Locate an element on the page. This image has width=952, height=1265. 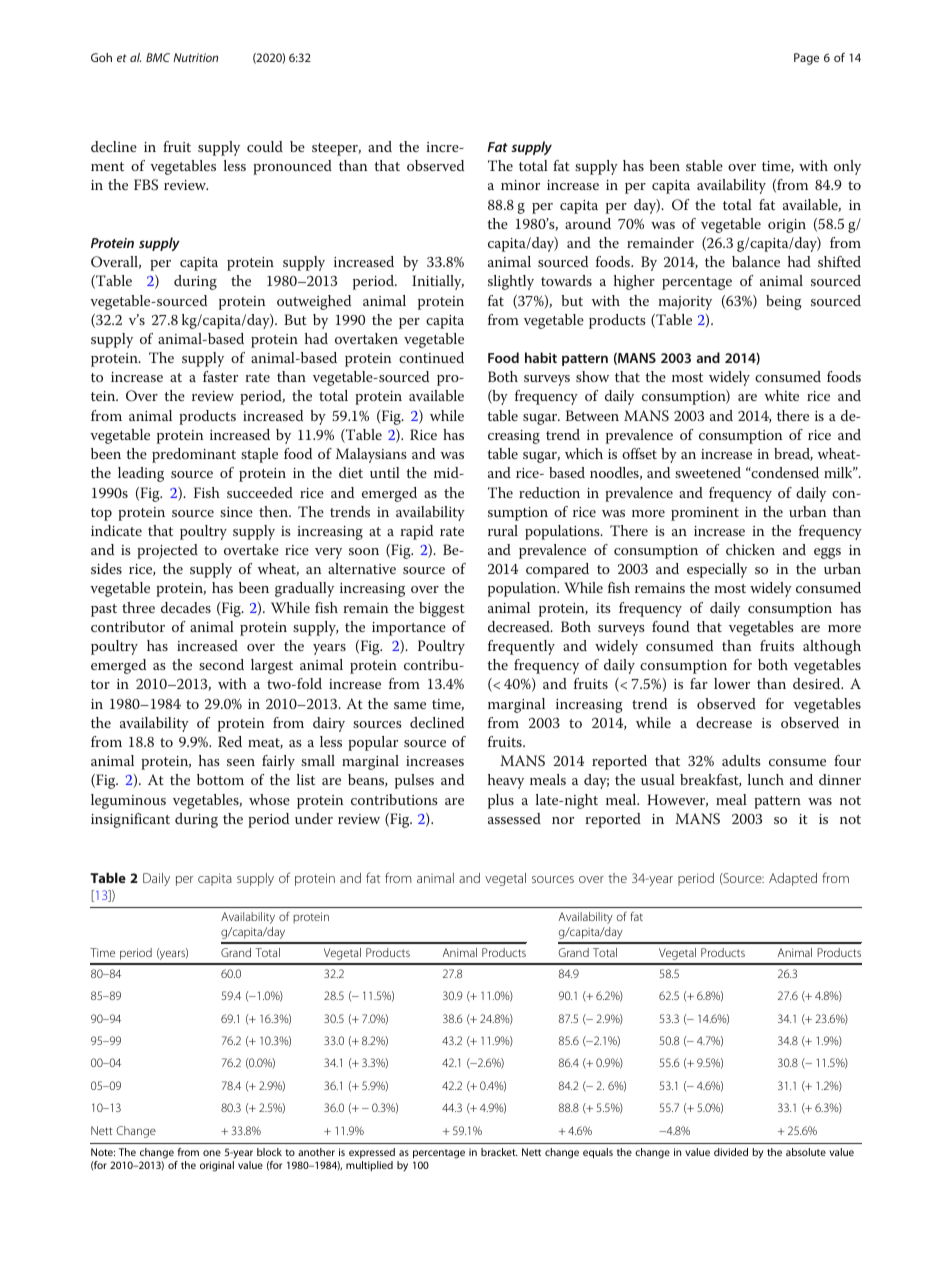
faster is located at coordinates (220, 376).
